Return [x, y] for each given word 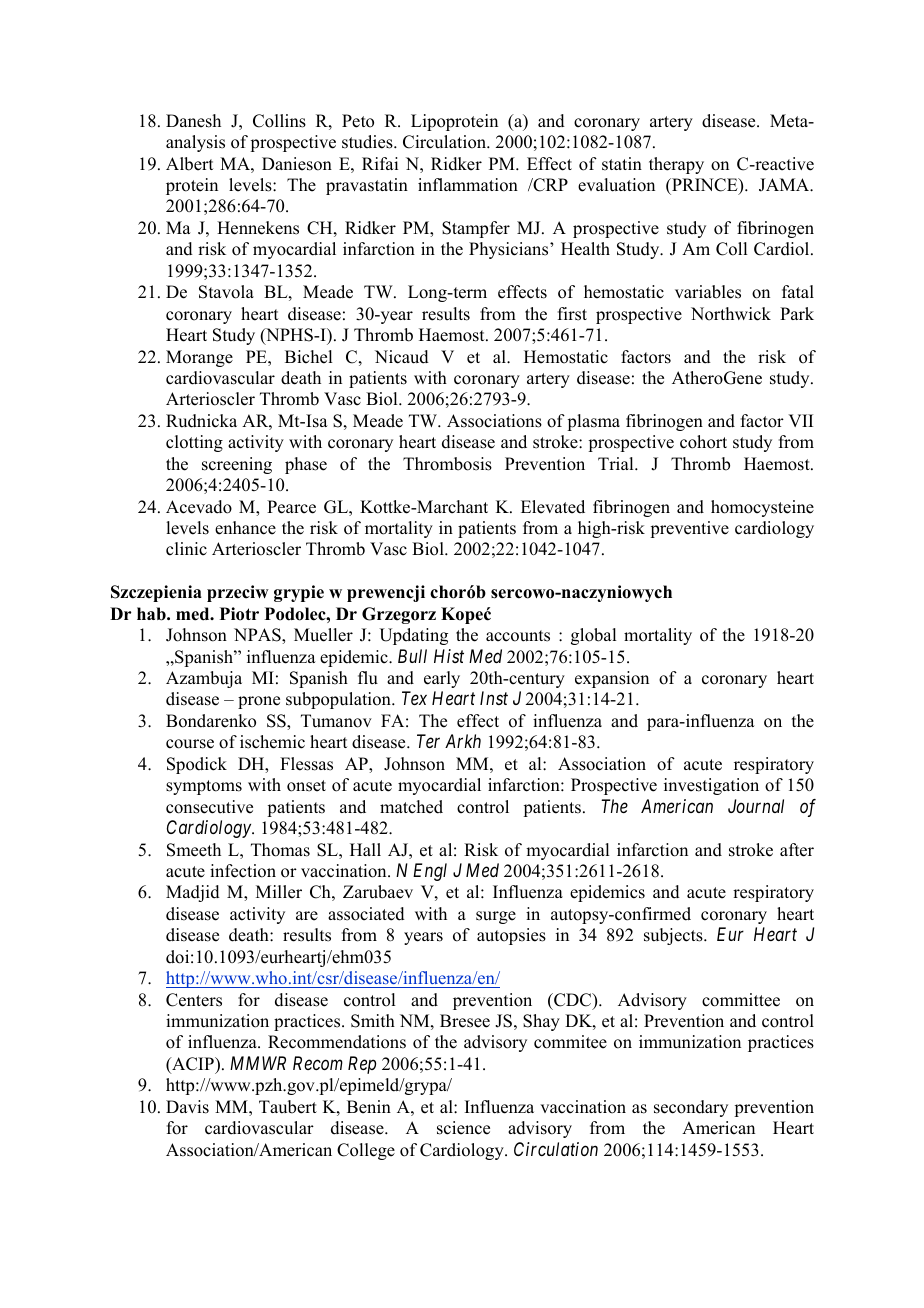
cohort [703, 442]
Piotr [239, 614]
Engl [430, 872]
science [463, 1128]
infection [243, 871]
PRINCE [705, 186]
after [797, 850]
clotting [194, 443]
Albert [189, 164]
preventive [689, 529]
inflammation [468, 185]
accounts [518, 636]
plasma [593, 422]
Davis [187, 1107]
